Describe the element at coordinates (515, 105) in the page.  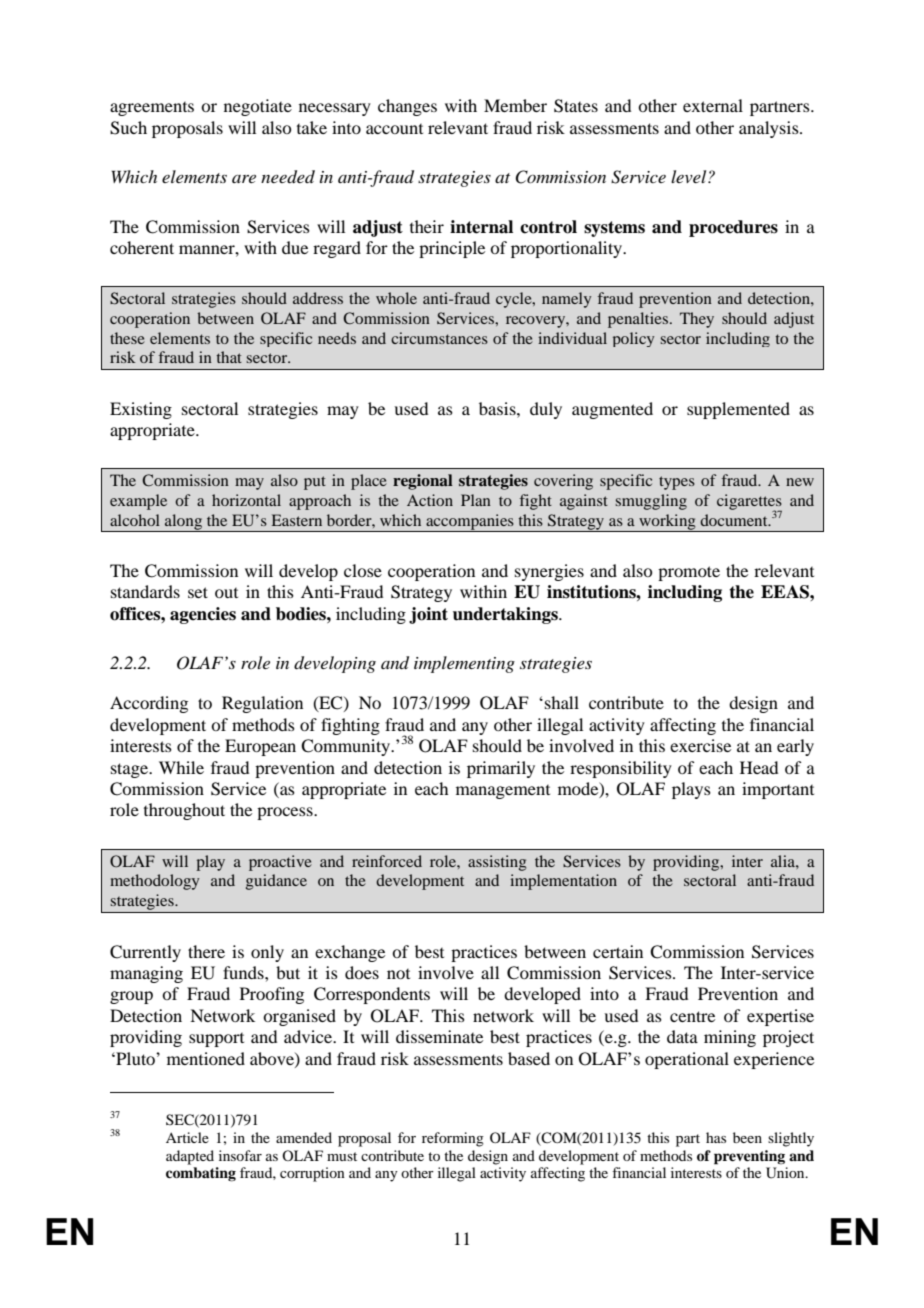
I see `Member` at that location.
